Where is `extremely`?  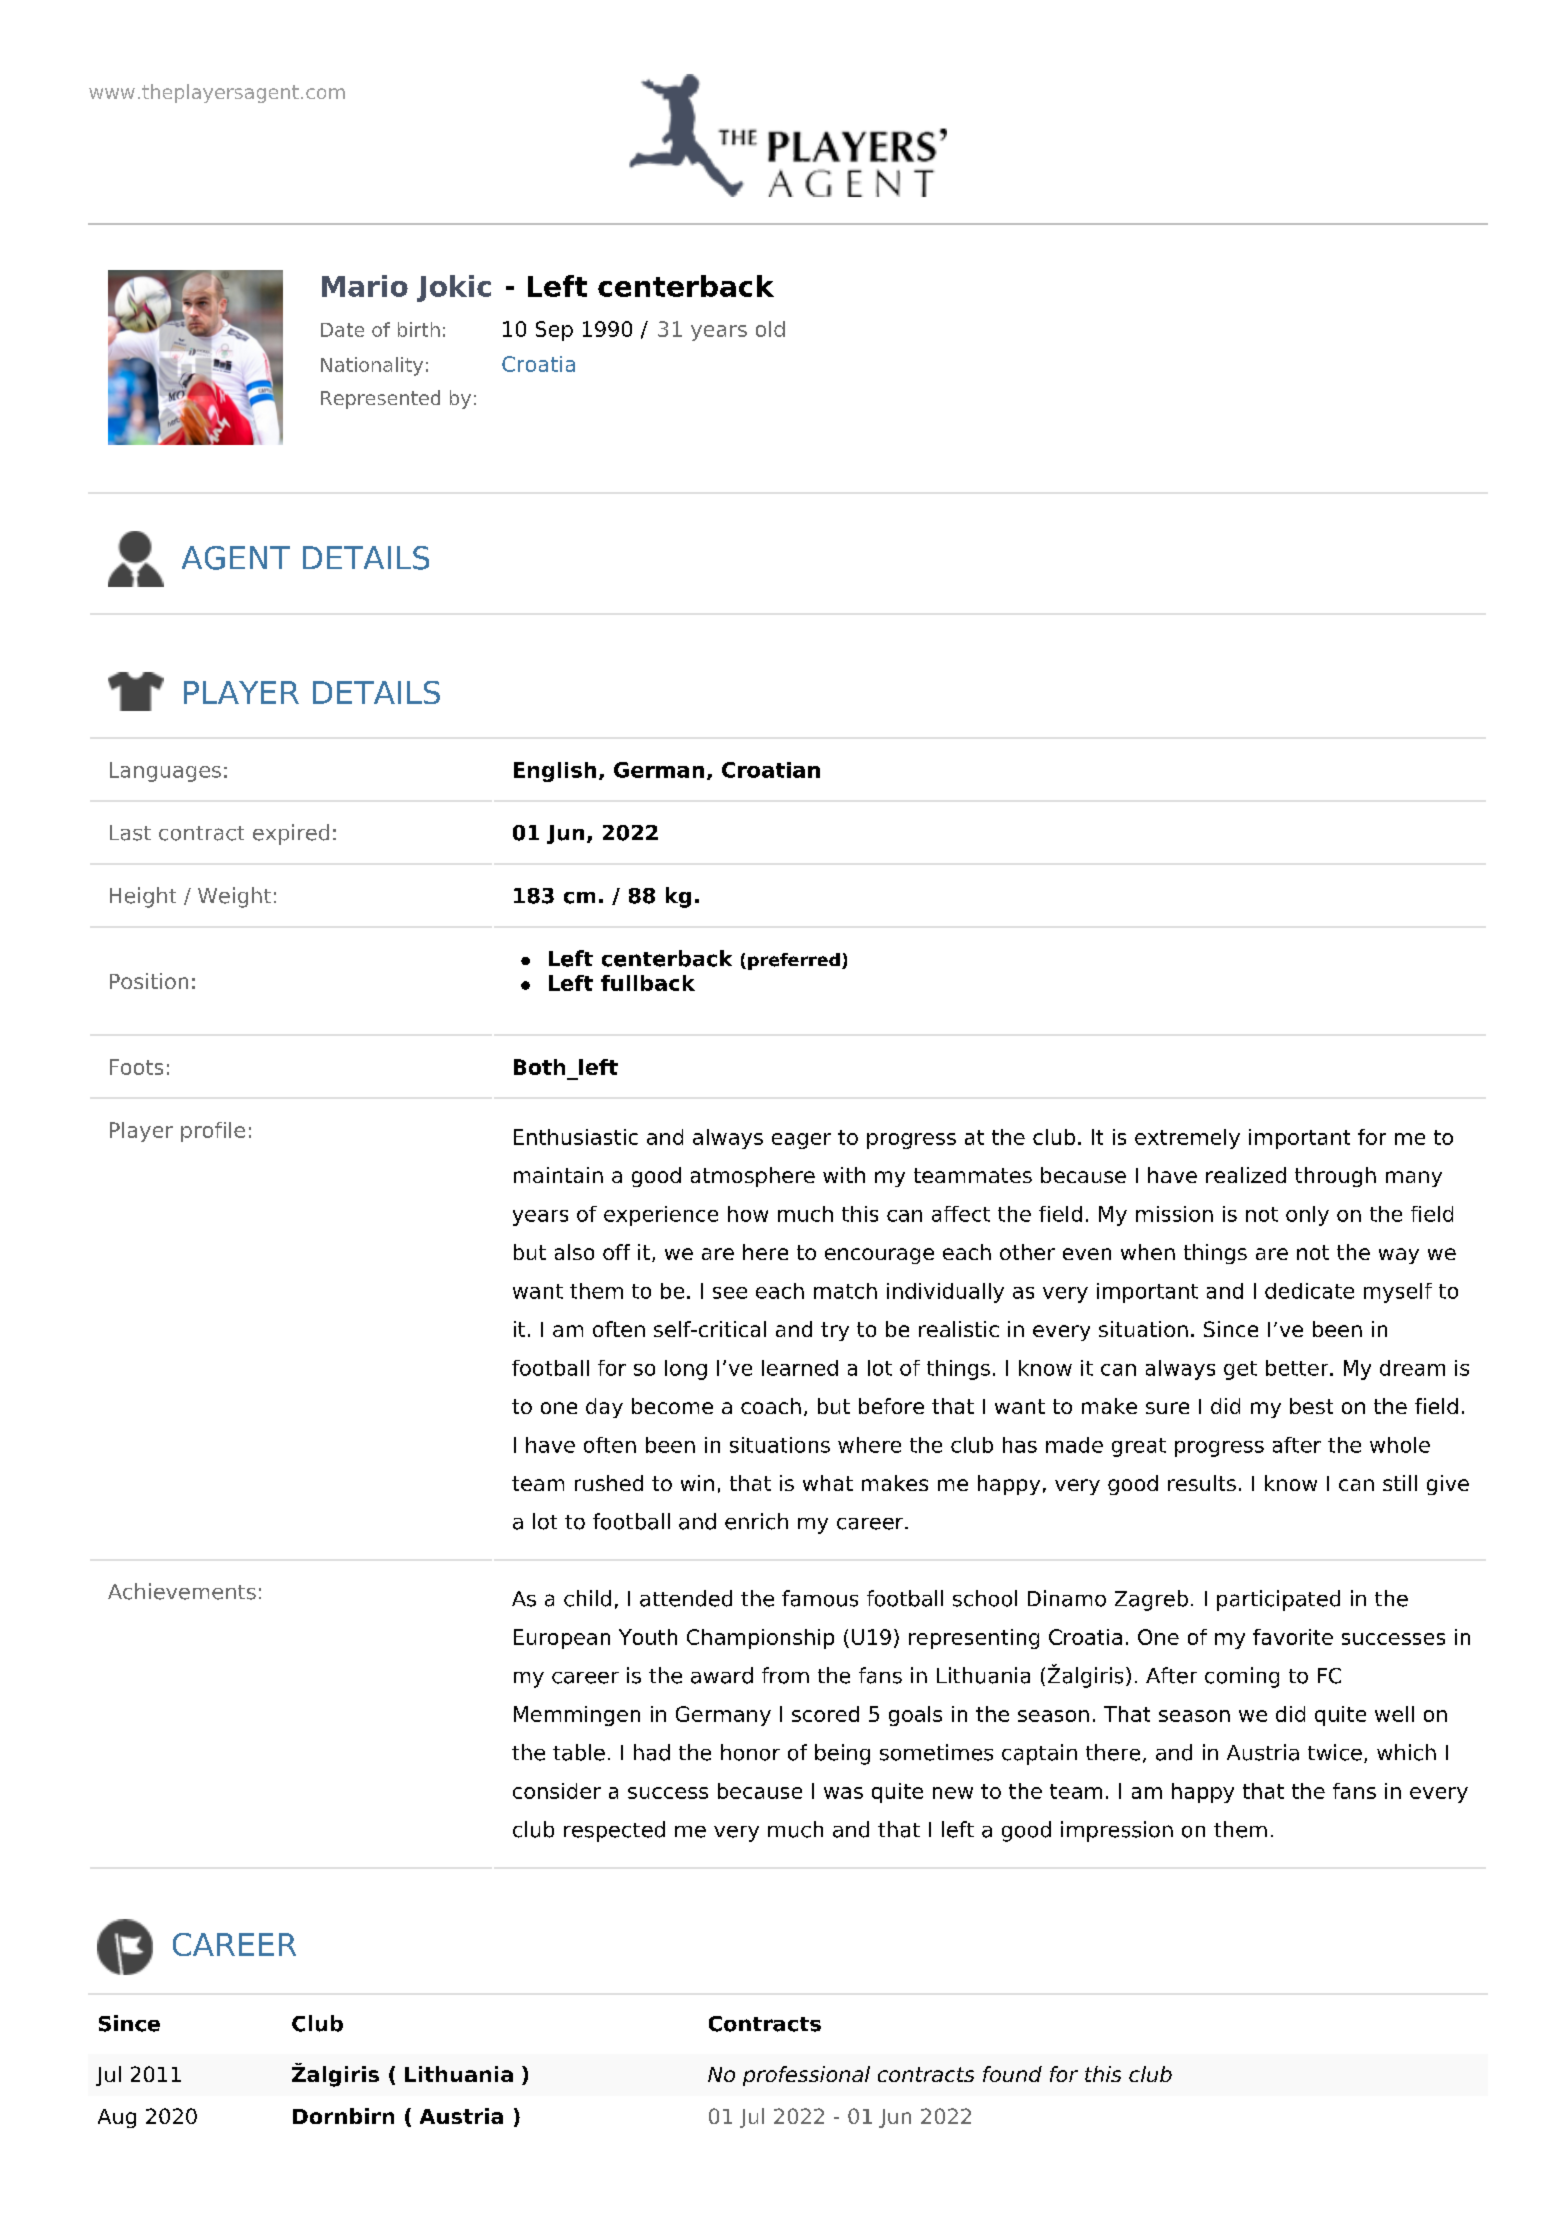 extremely is located at coordinates (1187, 1139).
